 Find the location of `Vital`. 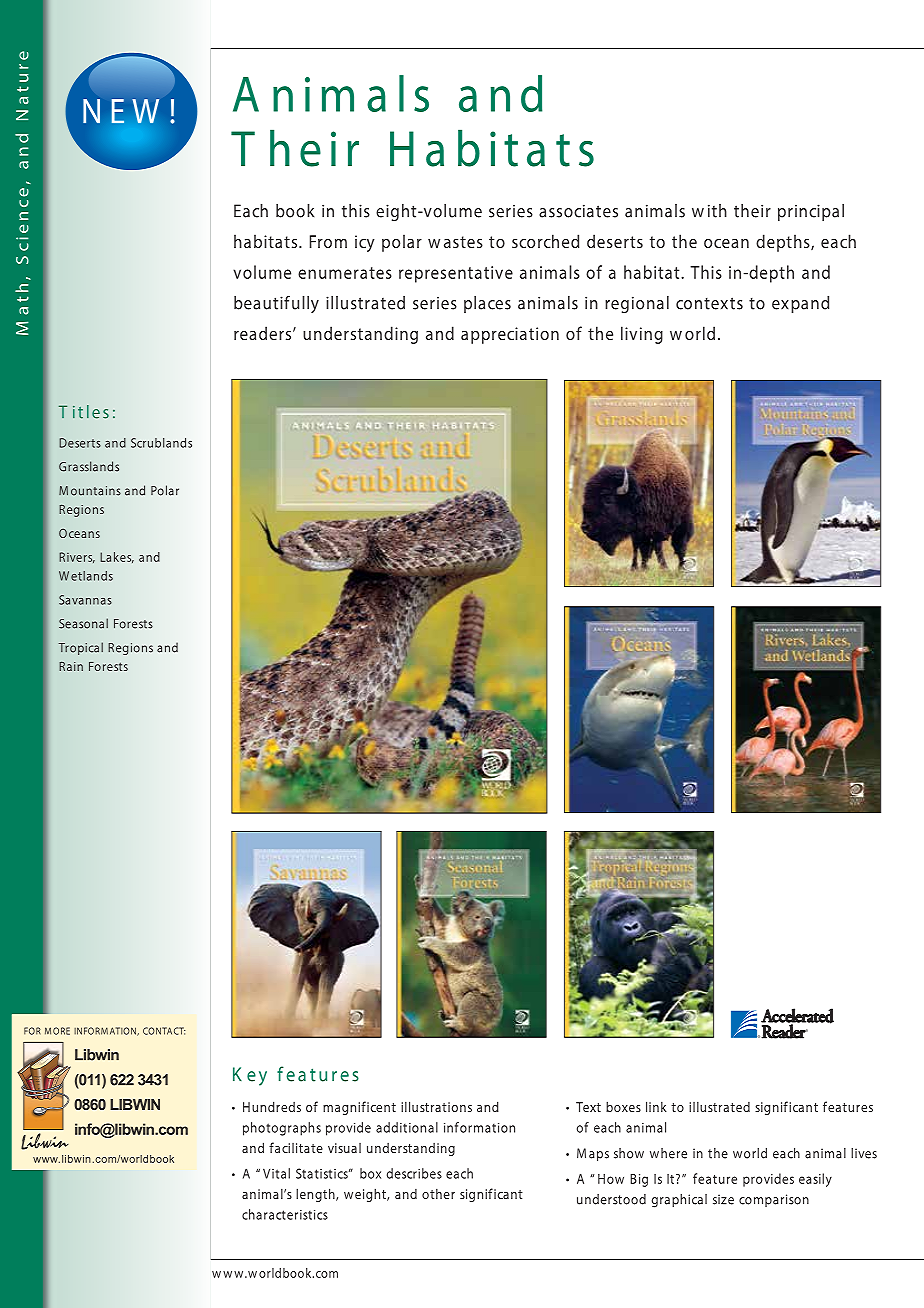

Vital is located at coordinates (276, 1173).
